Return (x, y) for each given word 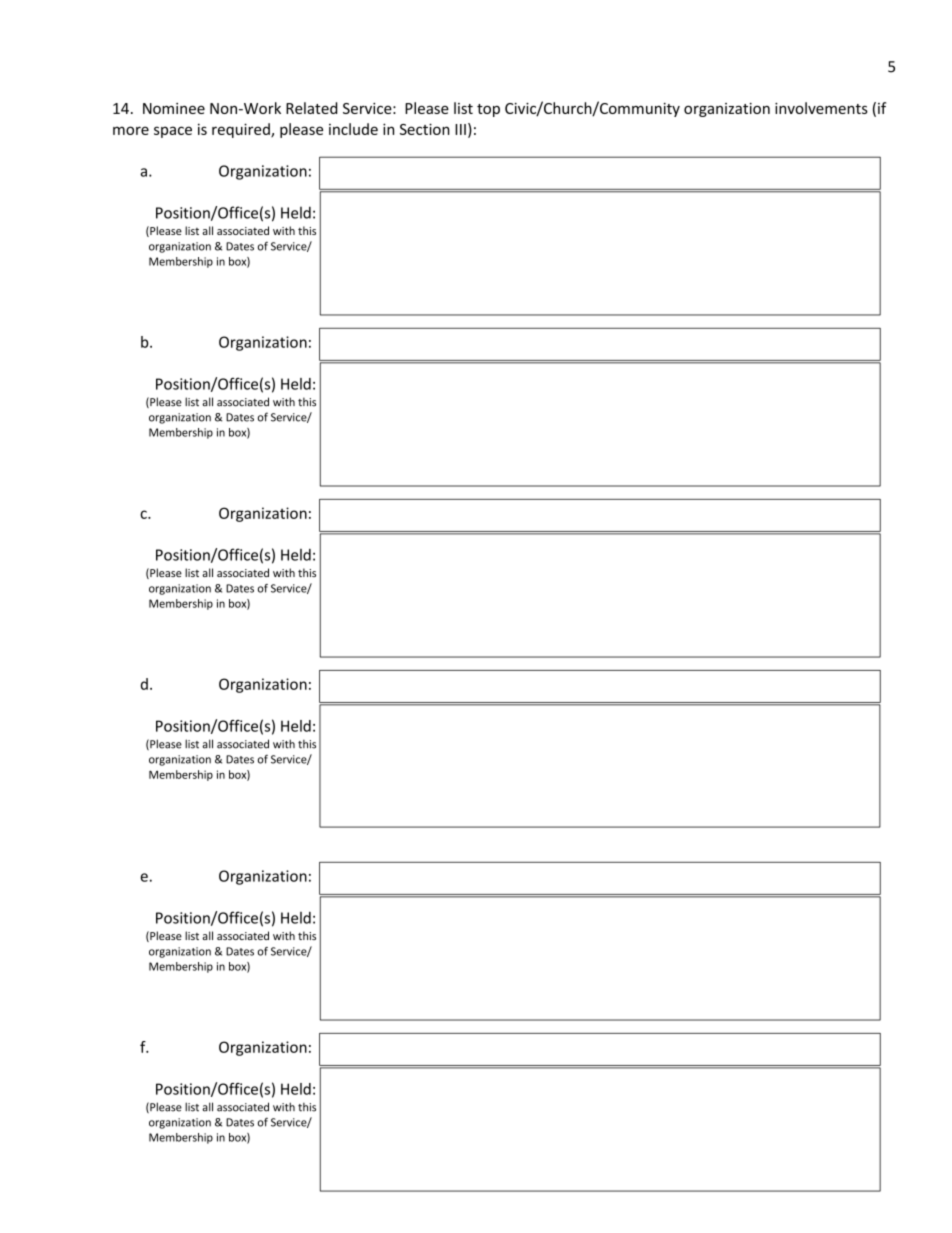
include (353, 129)
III (460, 129)
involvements (821, 108)
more (131, 130)
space (173, 132)
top (488, 110)
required (242, 130)
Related (311, 108)
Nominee (174, 108)
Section (425, 129)
